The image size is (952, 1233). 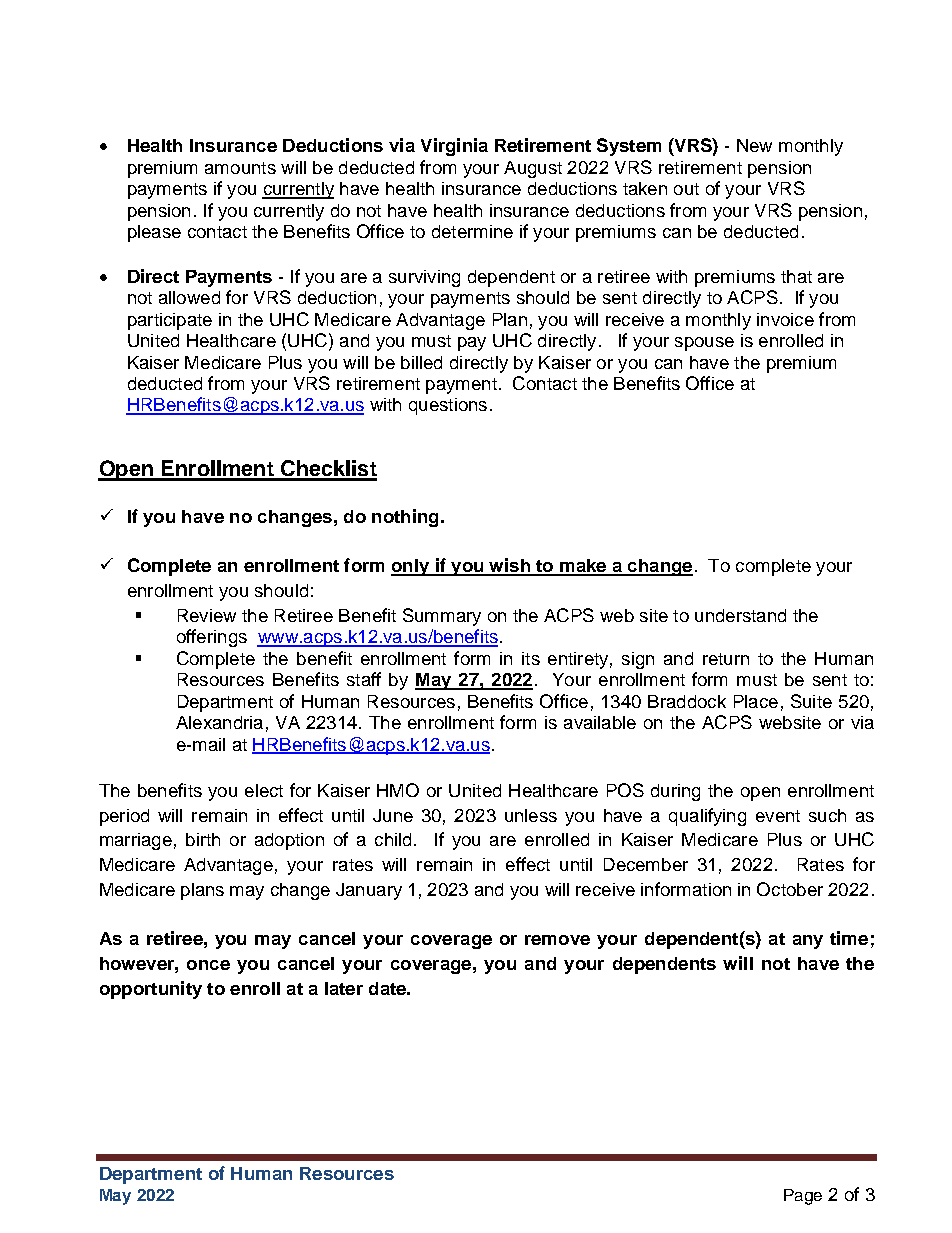 What do you see at coordinates (212, 638) in the page?
I see `offerings` at bounding box center [212, 638].
